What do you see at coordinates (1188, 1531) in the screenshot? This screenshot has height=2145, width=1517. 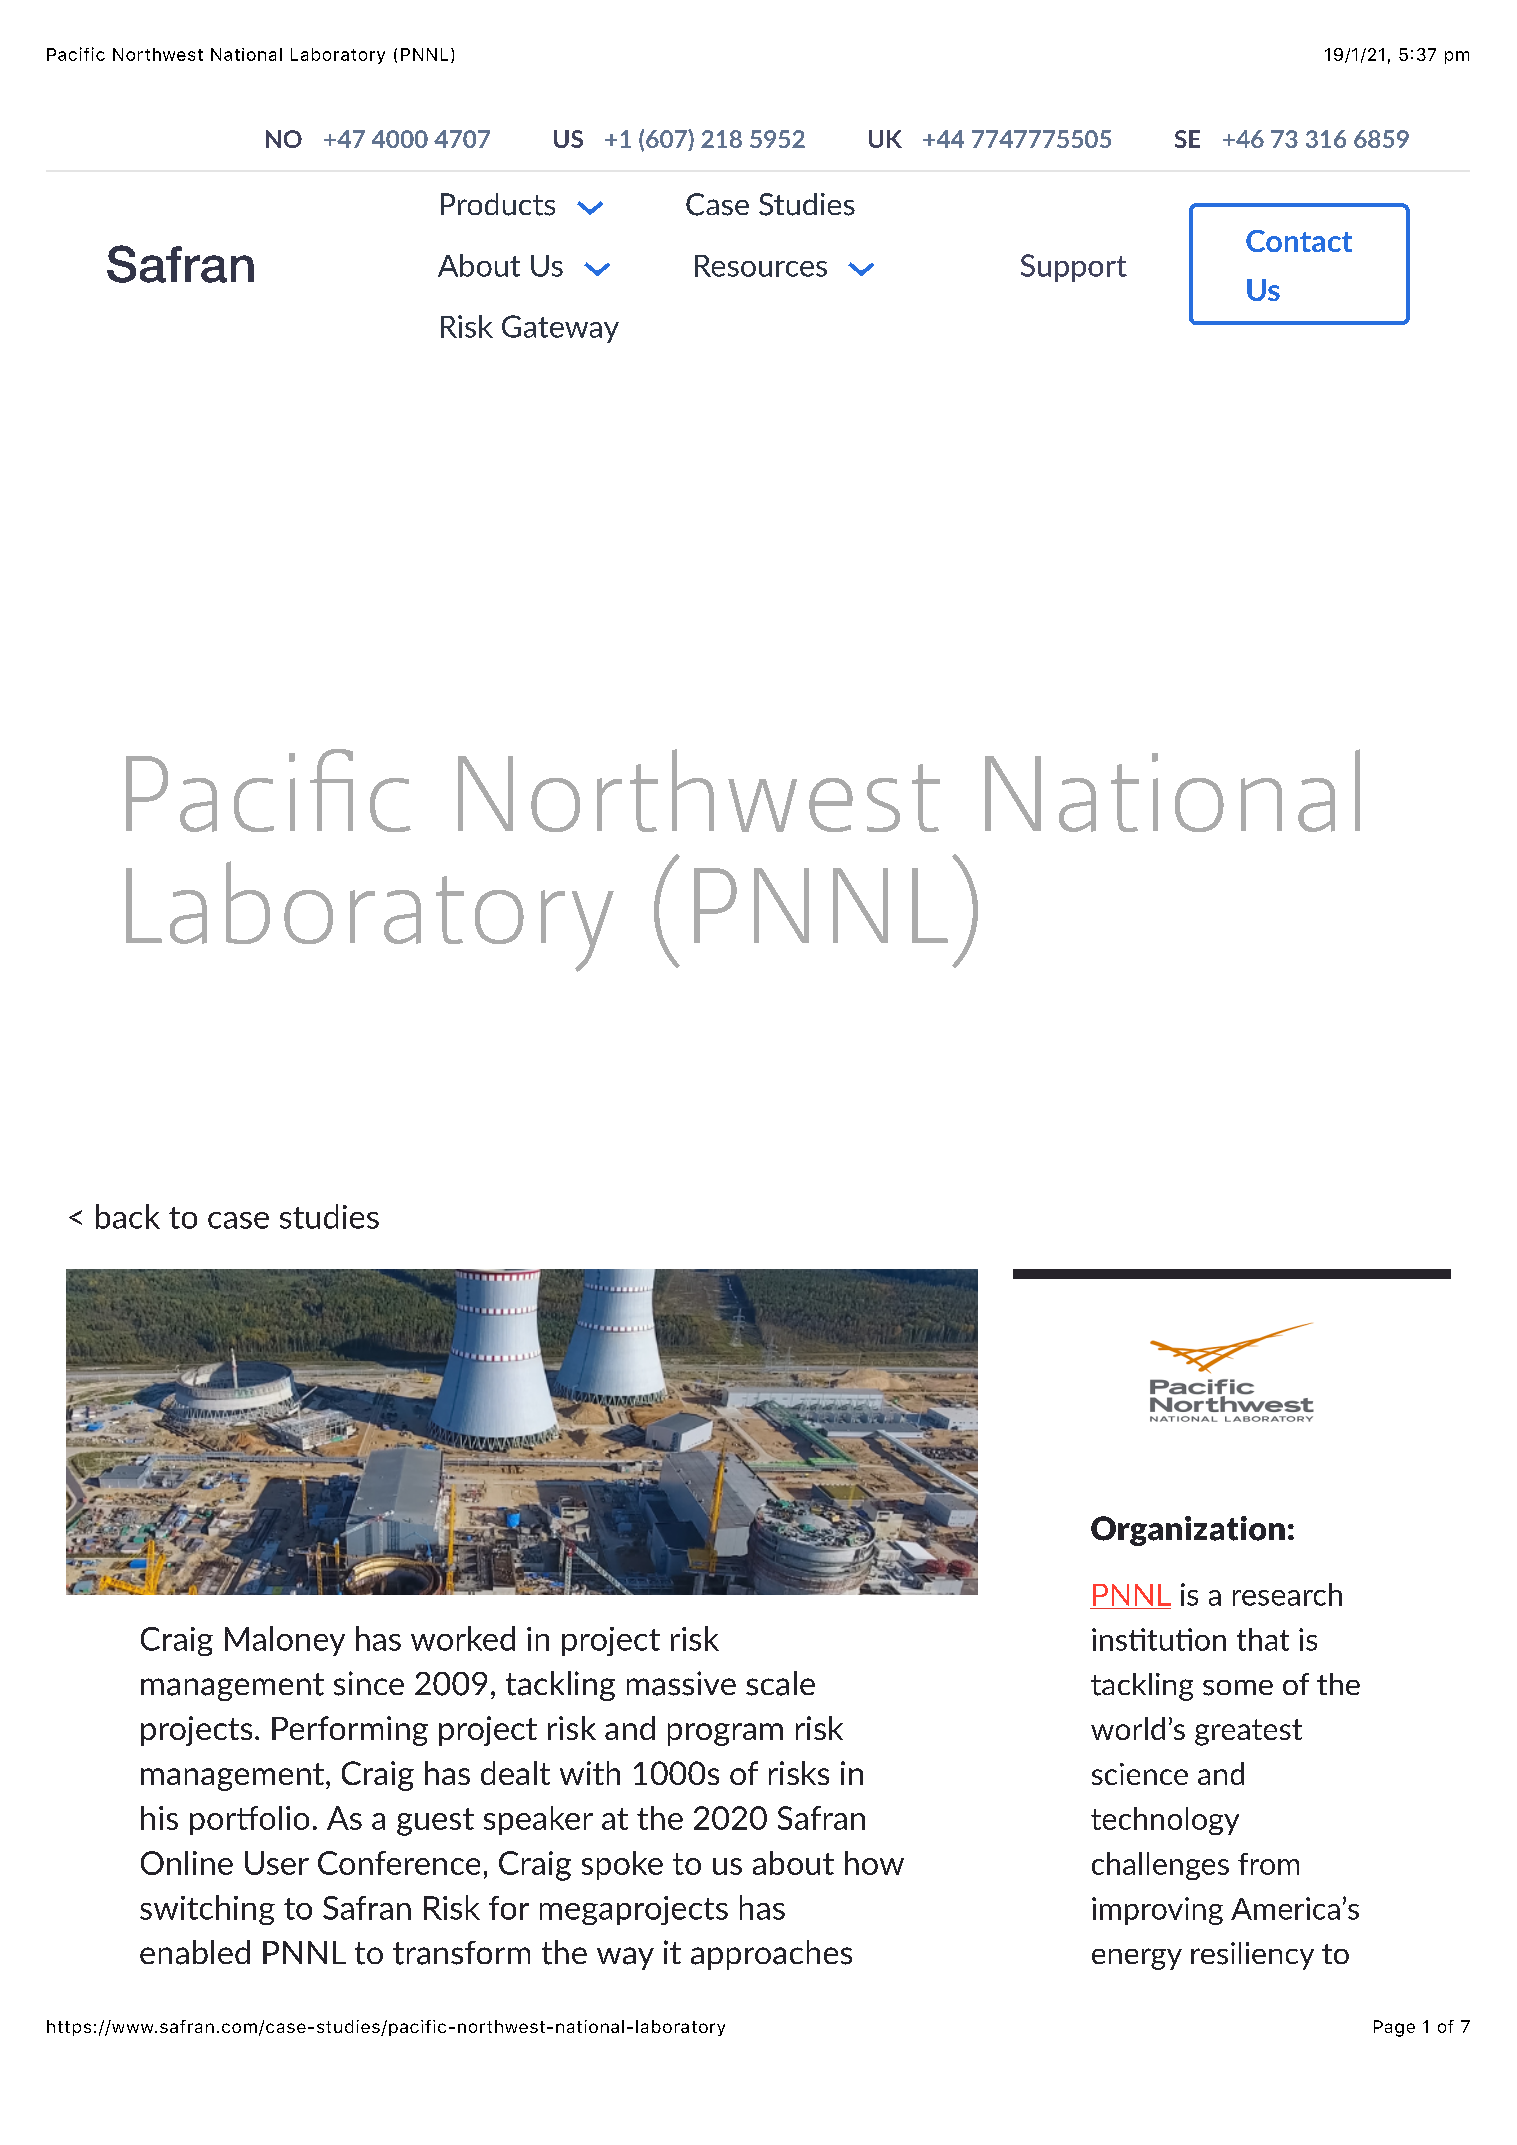 I see `Organization` at bounding box center [1188, 1531].
